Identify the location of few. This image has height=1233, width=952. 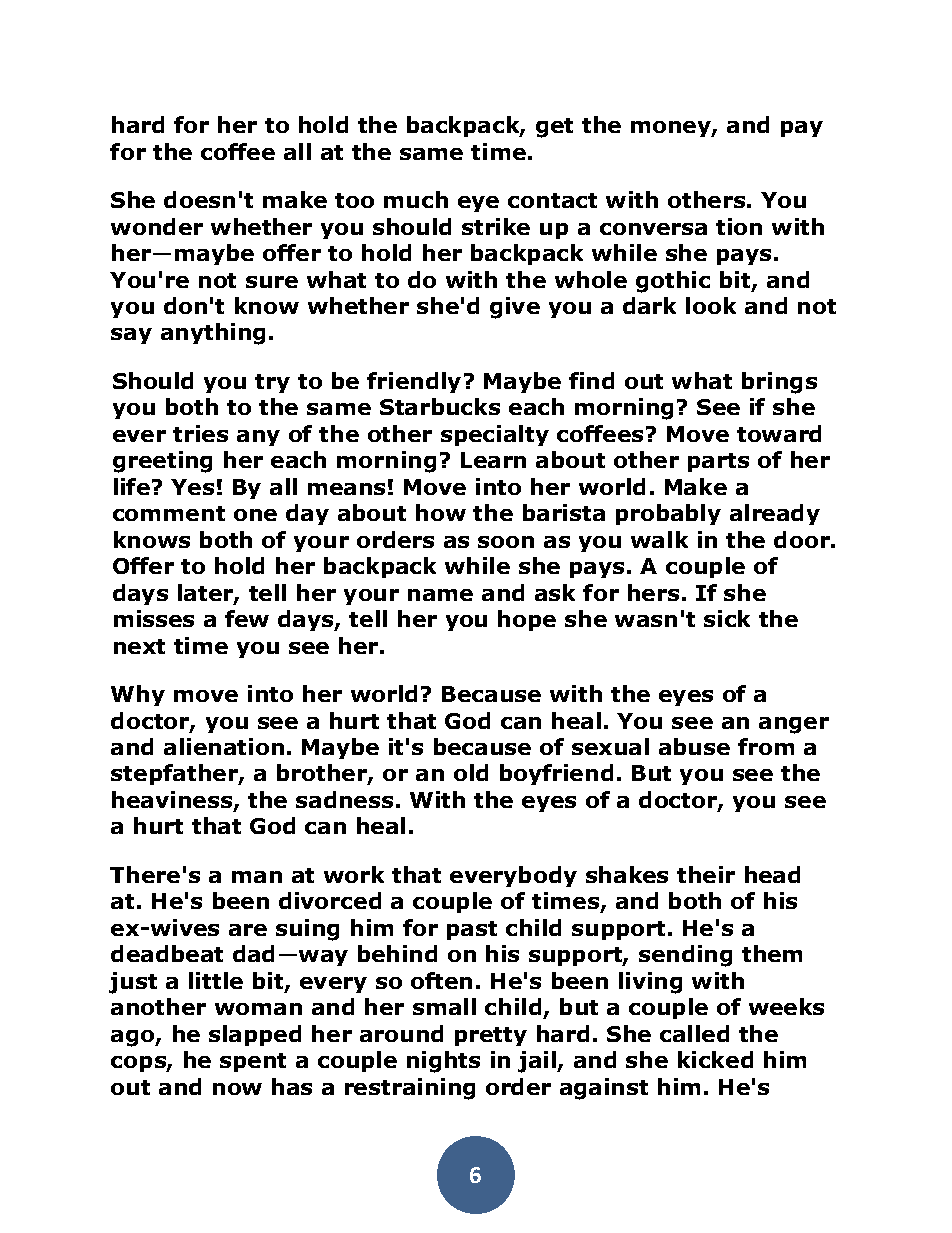
(247, 618).
